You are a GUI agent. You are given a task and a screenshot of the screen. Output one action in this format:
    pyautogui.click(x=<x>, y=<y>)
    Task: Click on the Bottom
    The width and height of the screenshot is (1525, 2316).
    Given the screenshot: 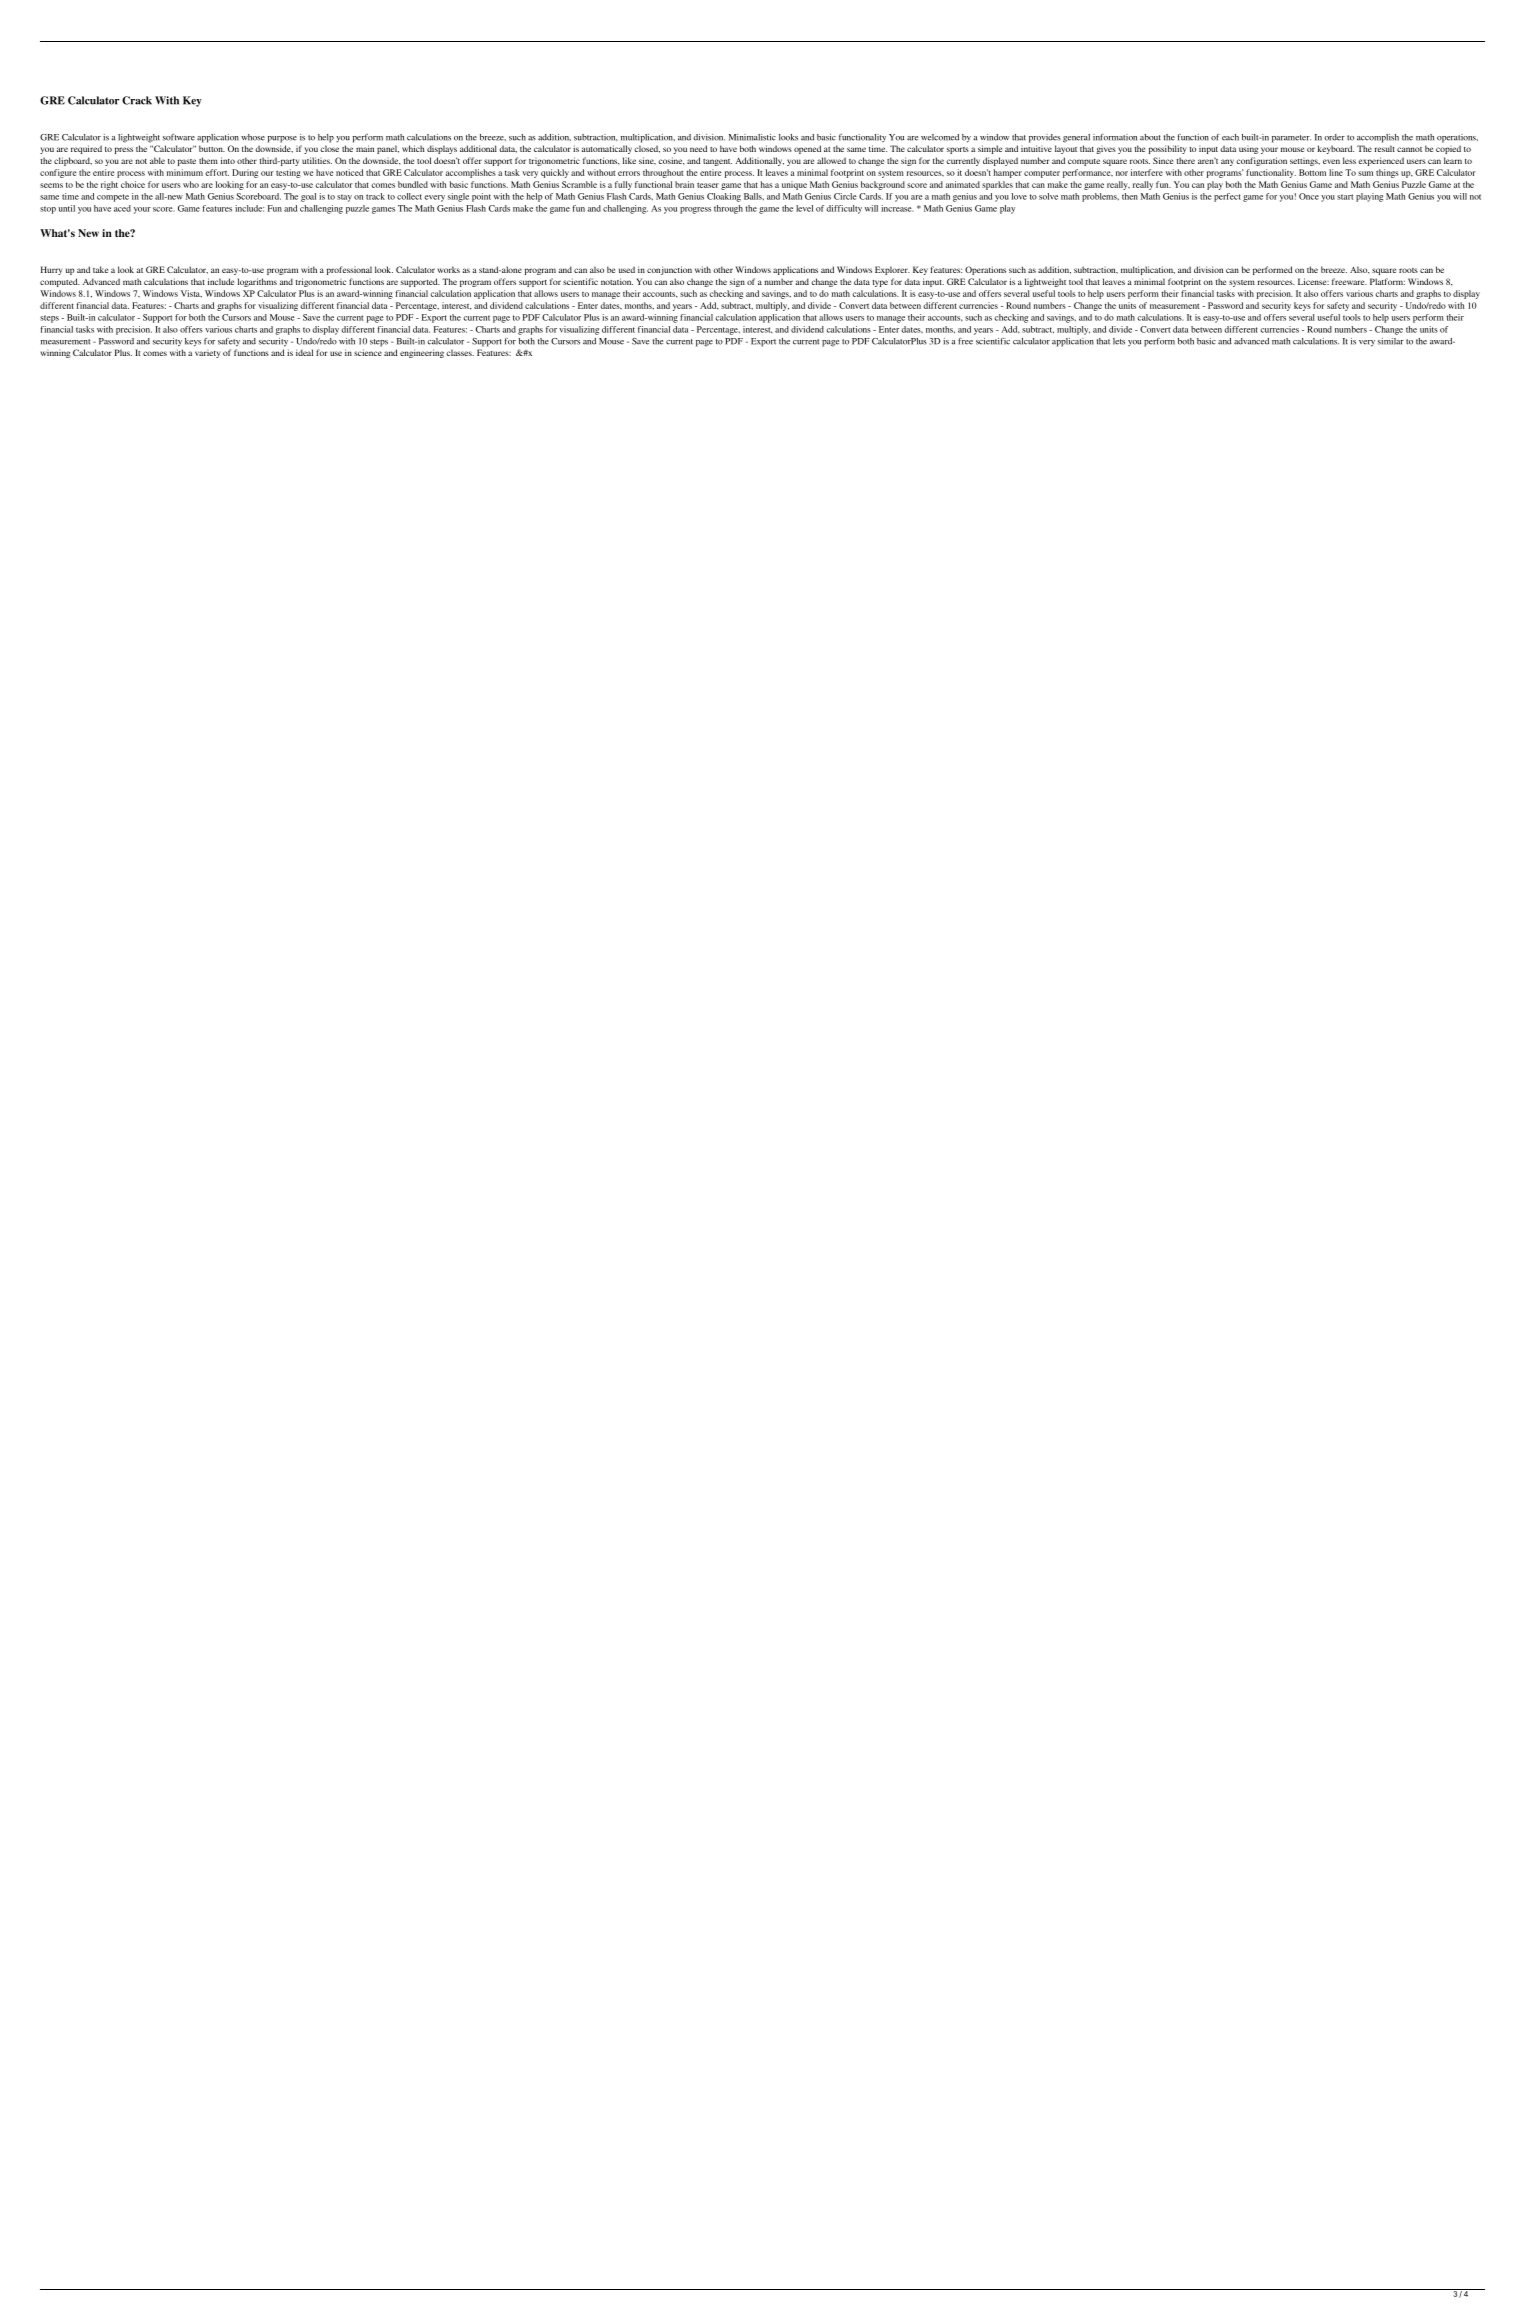 What is the action you would take?
    pyautogui.click(x=1312, y=172)
